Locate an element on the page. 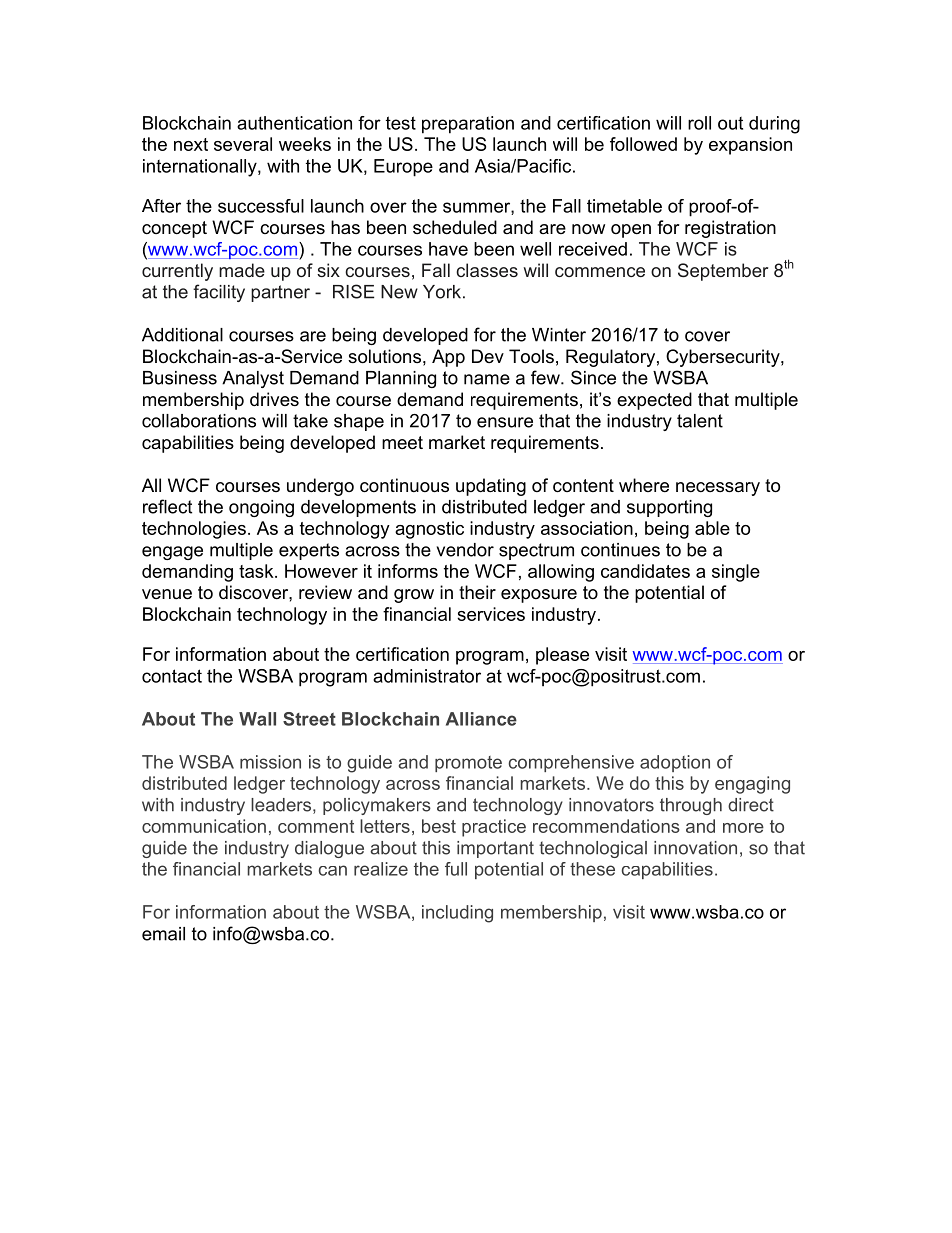 Image resolution: width=952 pixels, height=1233 pixels. roll is located at coordinates (699, 123).
